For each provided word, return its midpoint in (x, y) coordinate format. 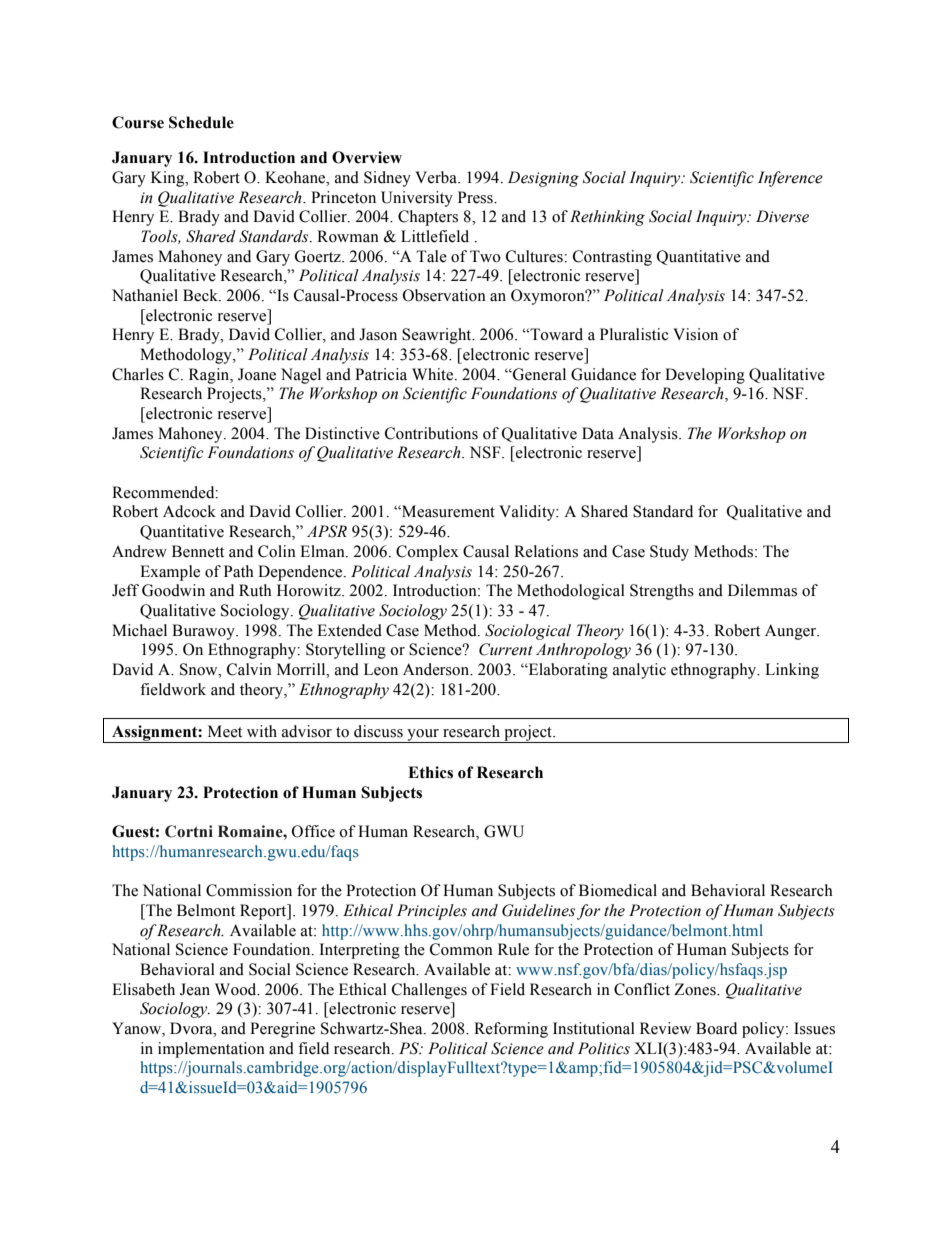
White (434, 374)
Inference (790, 179)
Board (716, 1028)
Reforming (511, 1030)
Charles (138, 374)
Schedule (201, 122)
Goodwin (173, 590)
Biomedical (618, 890)
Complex (427, 553)
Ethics (430, 772)
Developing (705, 376)
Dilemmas (762, 590)
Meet (225, 731)
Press (476, 197)
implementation (211, 1050)
